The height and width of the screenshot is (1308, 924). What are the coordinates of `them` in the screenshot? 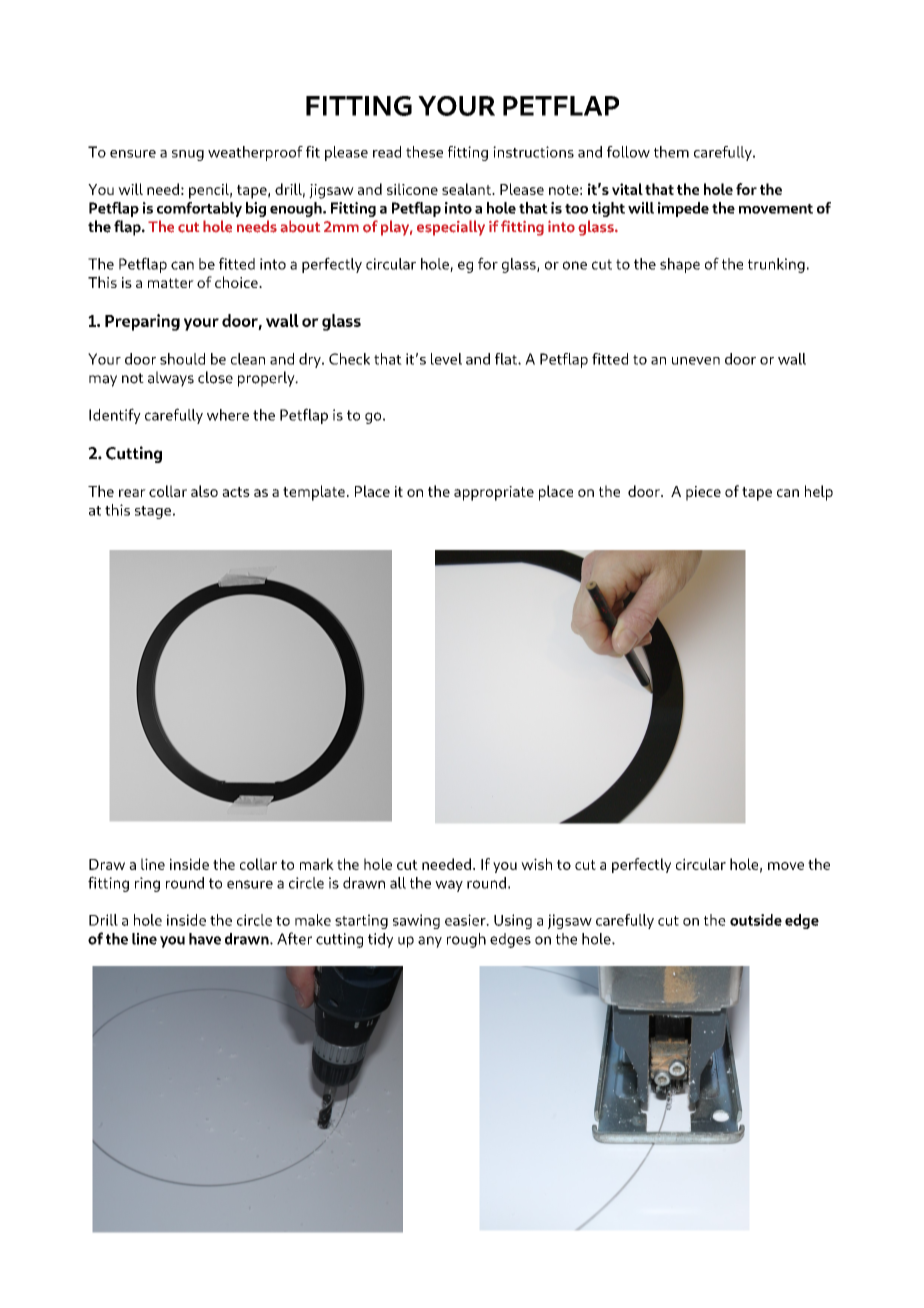 It's located at (671, 152).
